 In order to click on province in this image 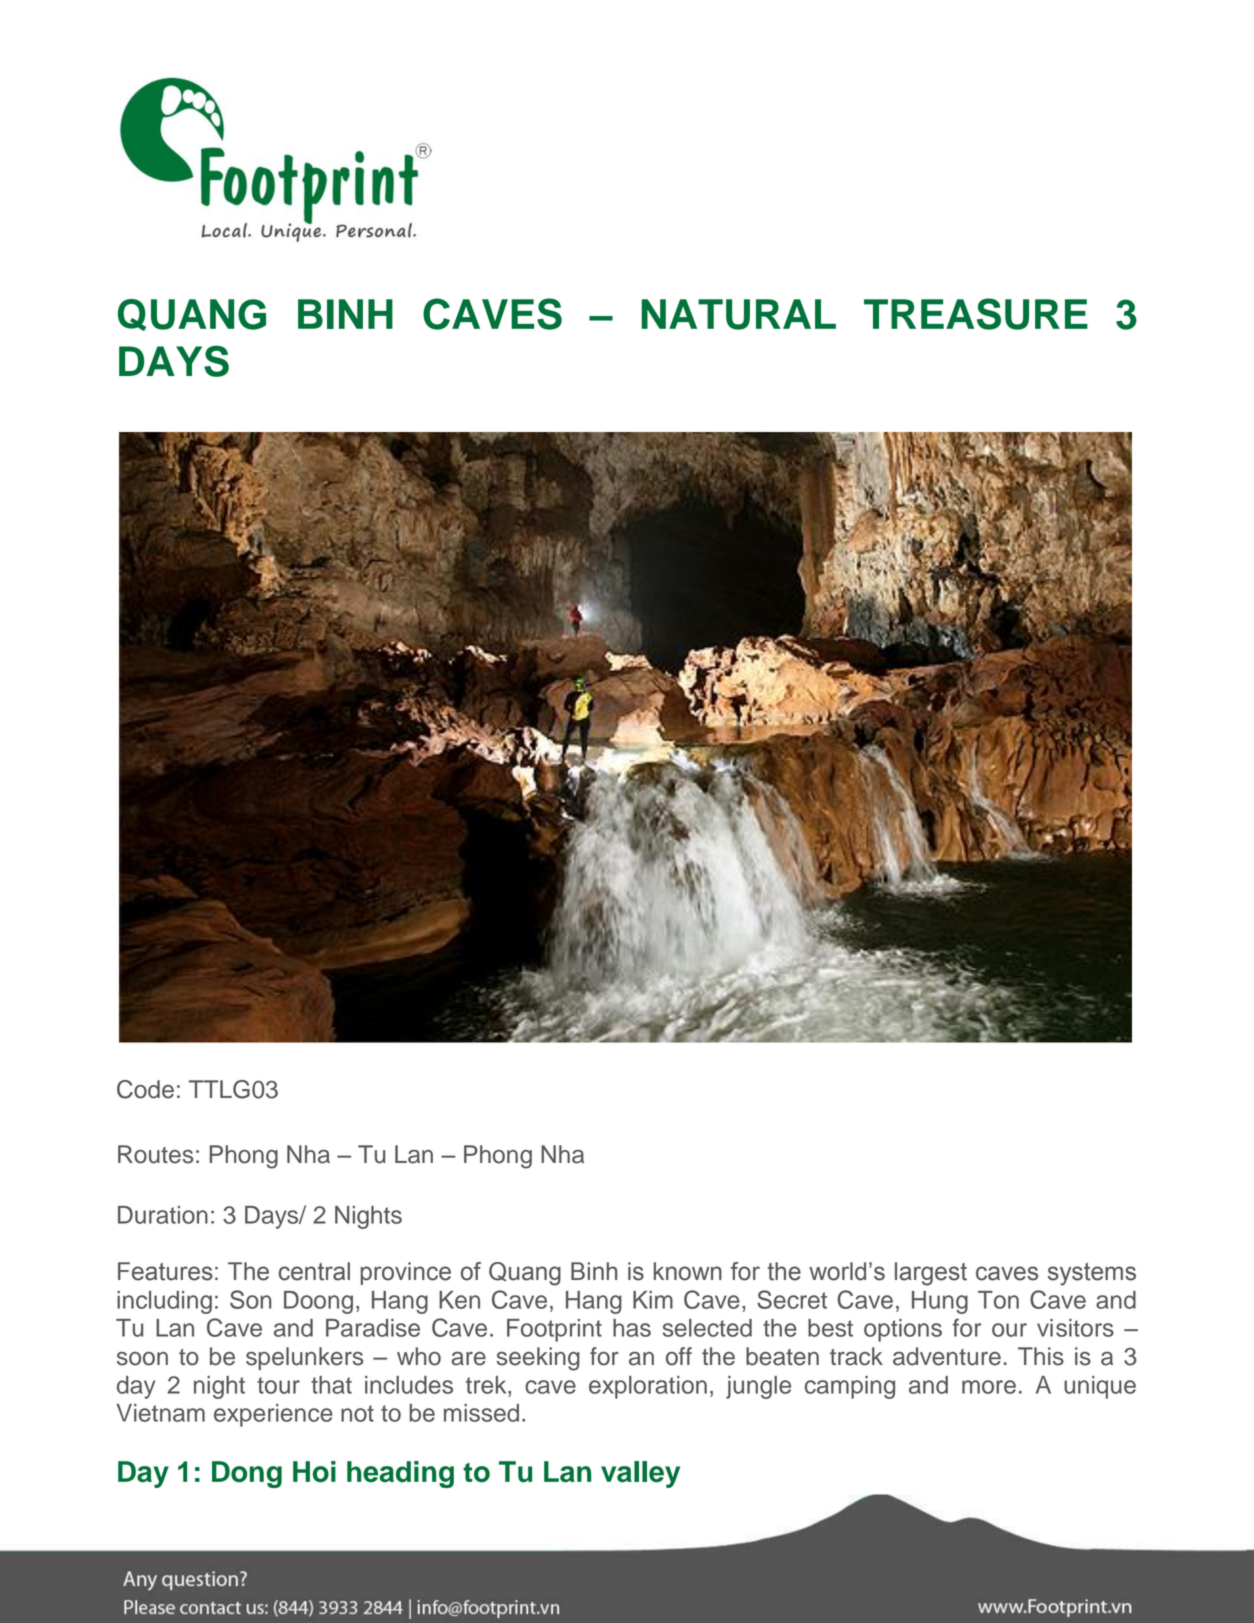, I will do `click(406, 1273)`.
